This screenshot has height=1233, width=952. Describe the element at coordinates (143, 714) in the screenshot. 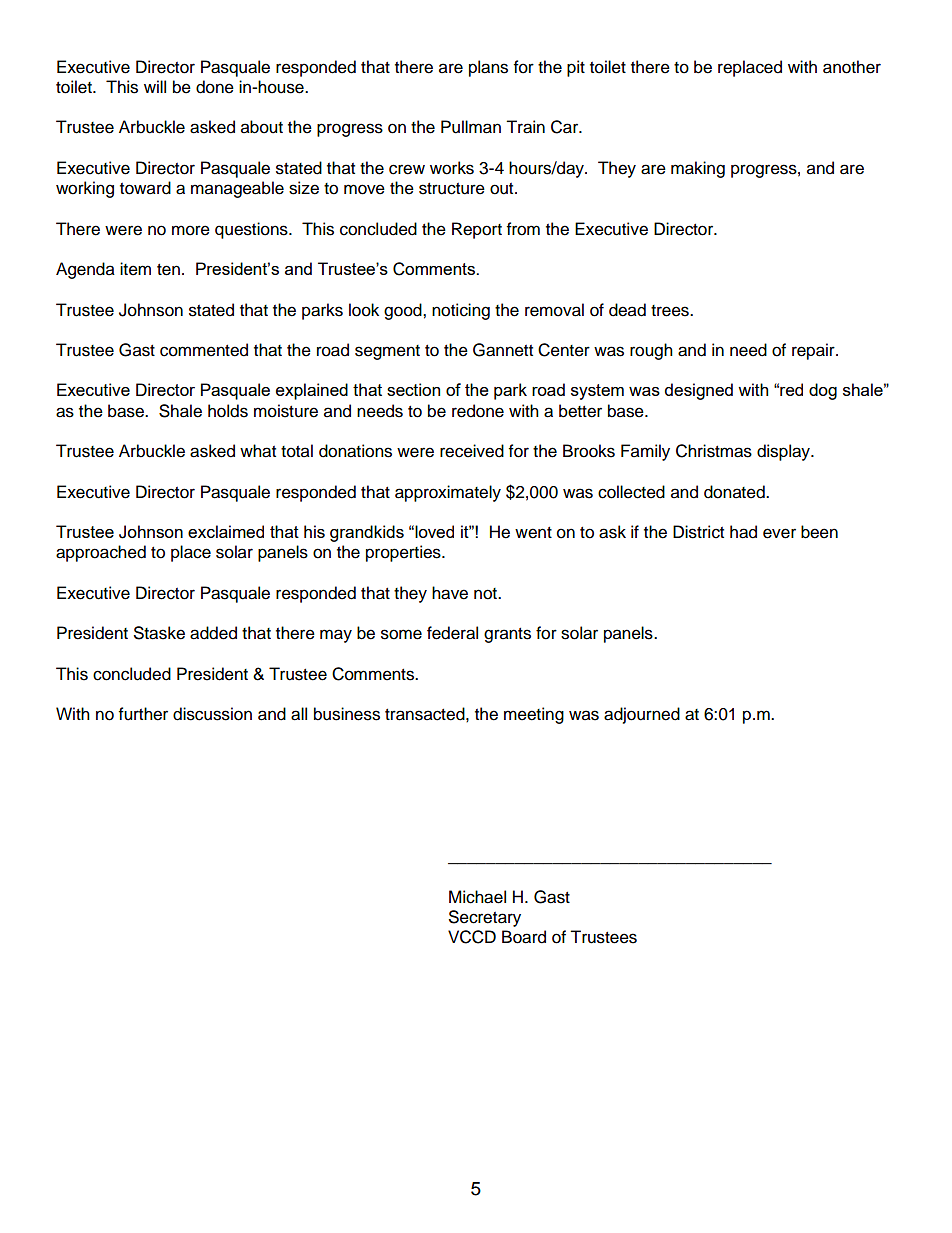

I see `further` at that location.
